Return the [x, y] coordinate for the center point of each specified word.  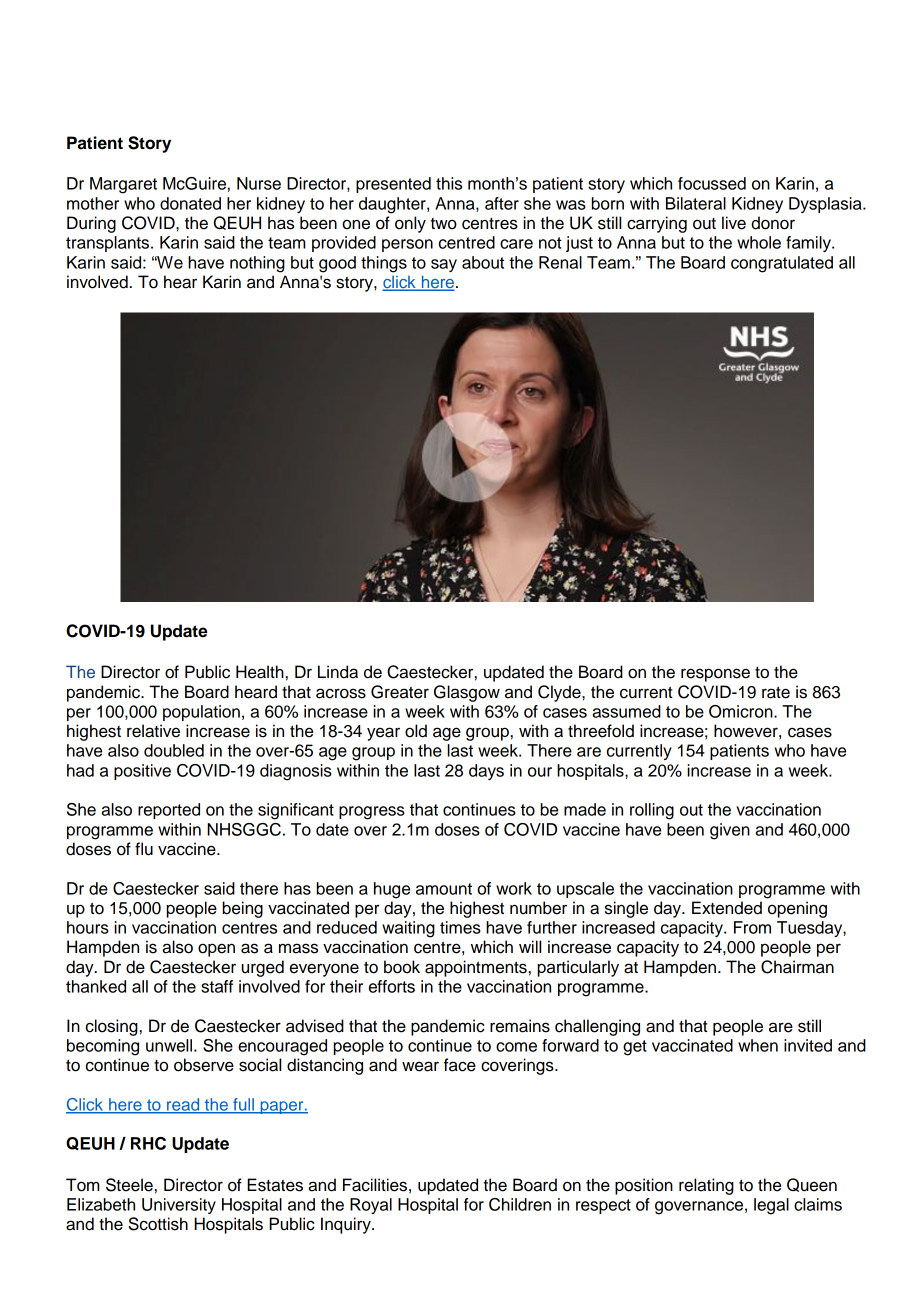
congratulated [782, 264]
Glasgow [467, 693]
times [460, 927]
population [201, 713]
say [444, 265]
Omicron [742, 711]
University [179, 1206]
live [734, 223]
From [752, 927]
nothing [257, 264]
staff [217, 986]
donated [190, 203]
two [443, 224]
